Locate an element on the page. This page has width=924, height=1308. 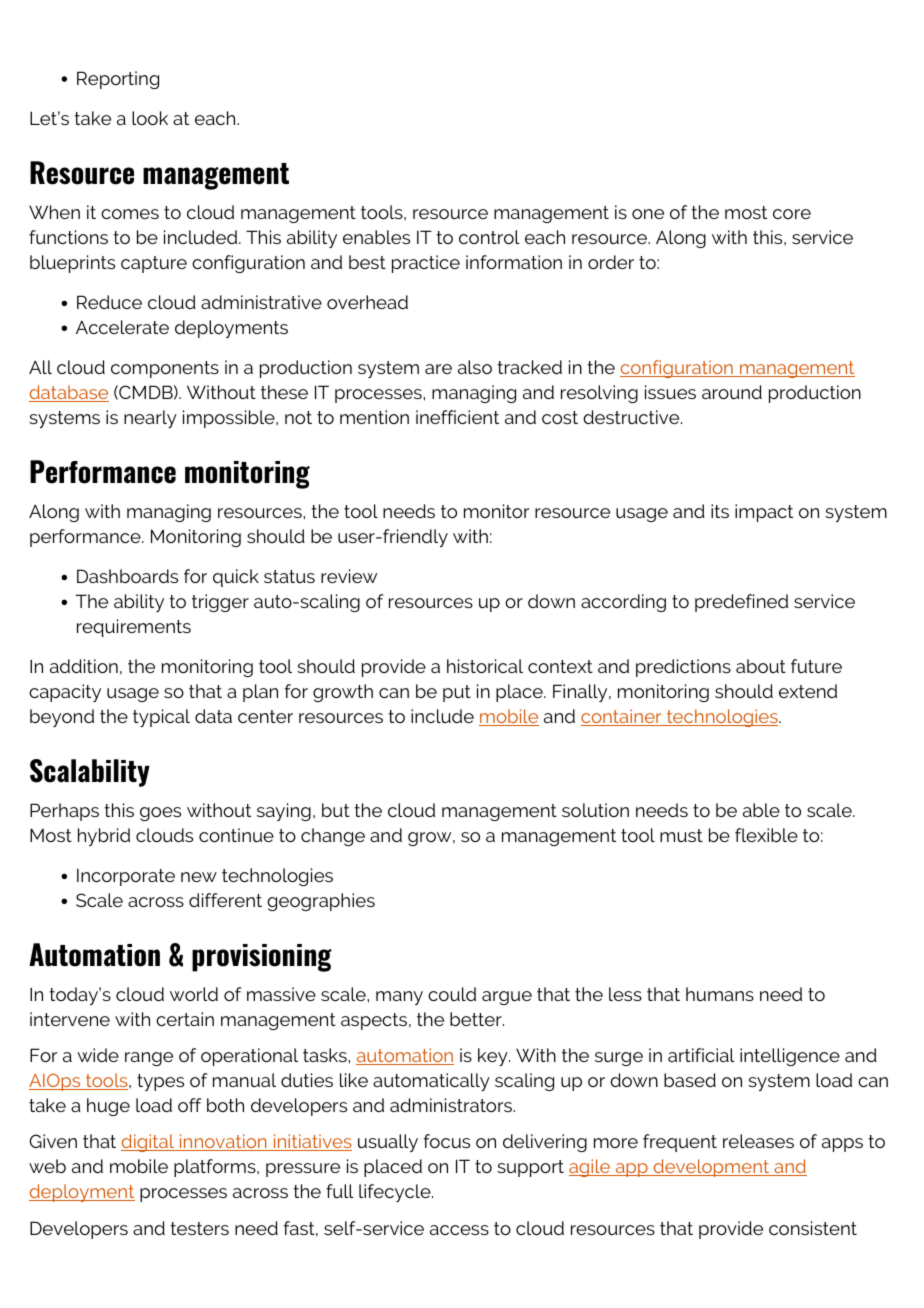
Dashboards is located at coordinates (127, 576).
